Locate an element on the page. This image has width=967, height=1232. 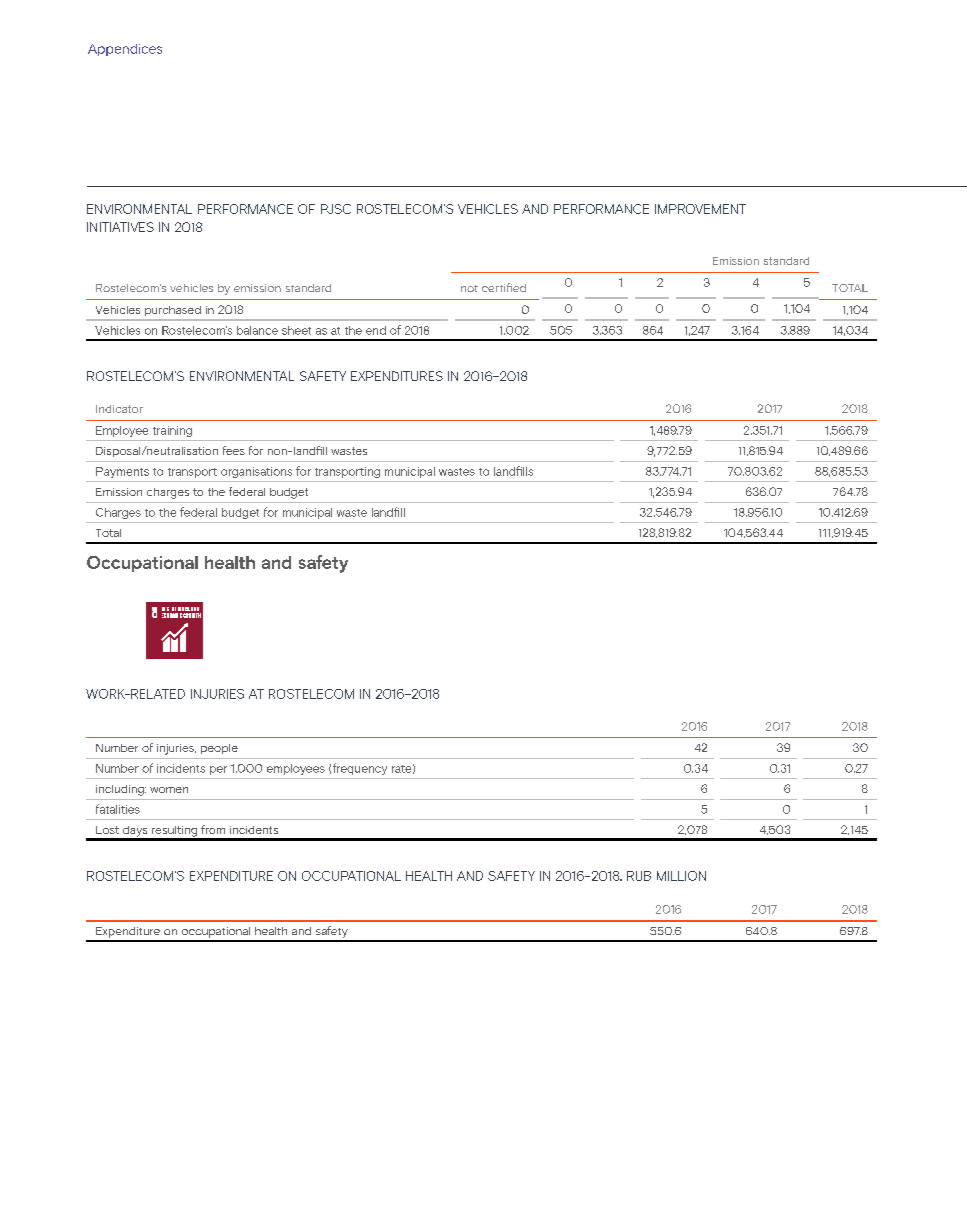
balance is located at coordinates (257, 330).
